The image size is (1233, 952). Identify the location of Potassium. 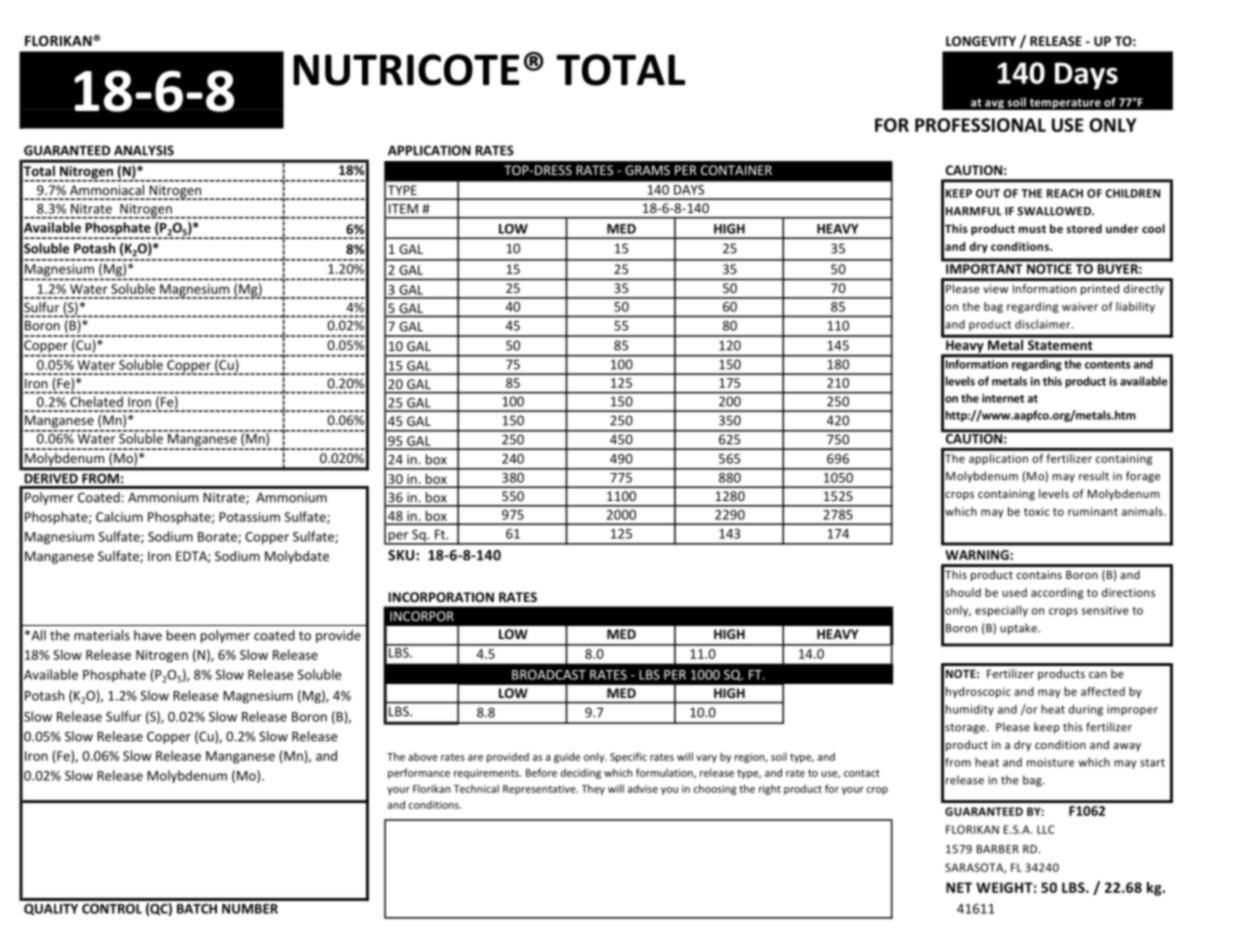
(249, 517).
